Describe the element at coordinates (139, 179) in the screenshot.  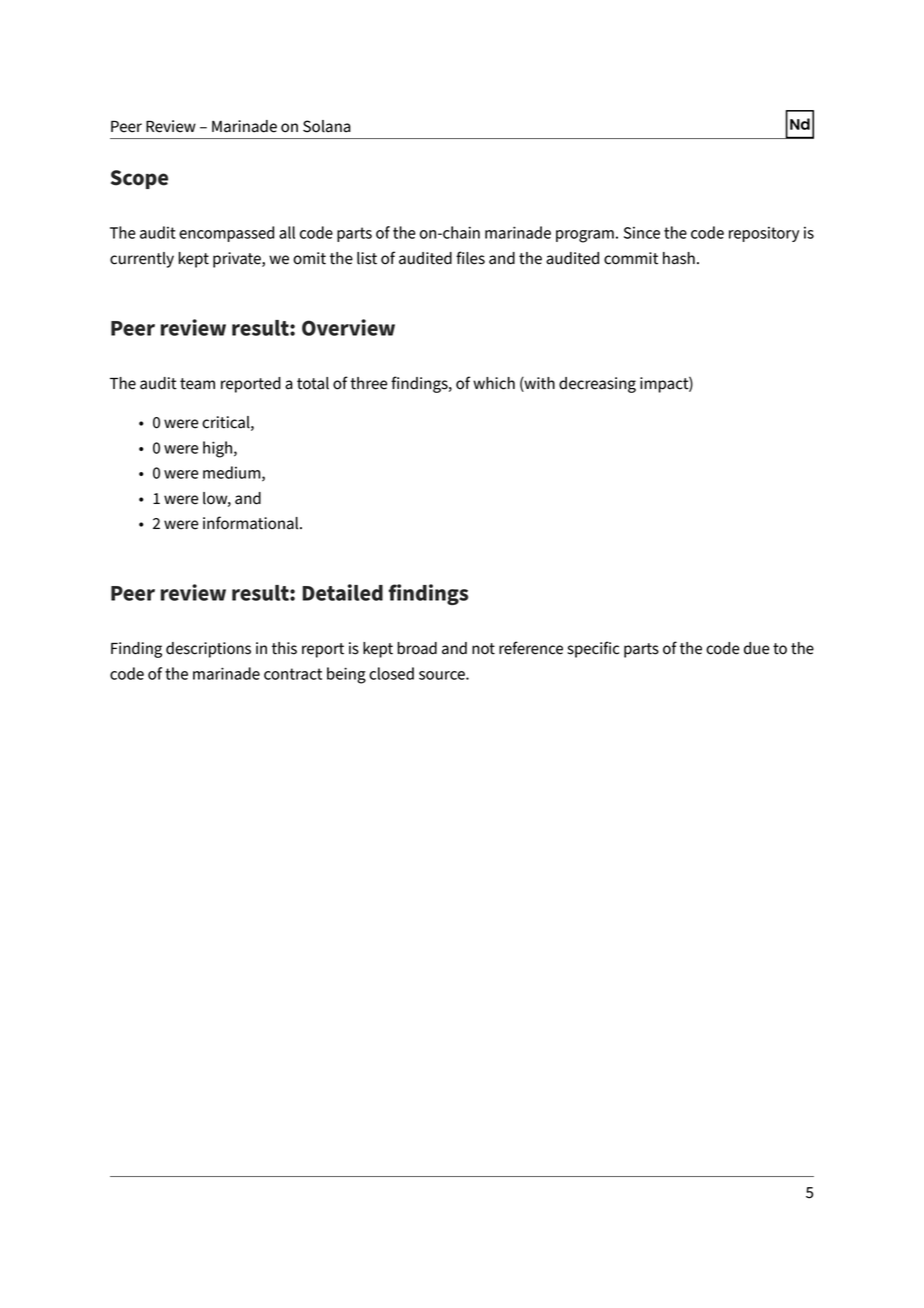
I see `Scope` at that location.
